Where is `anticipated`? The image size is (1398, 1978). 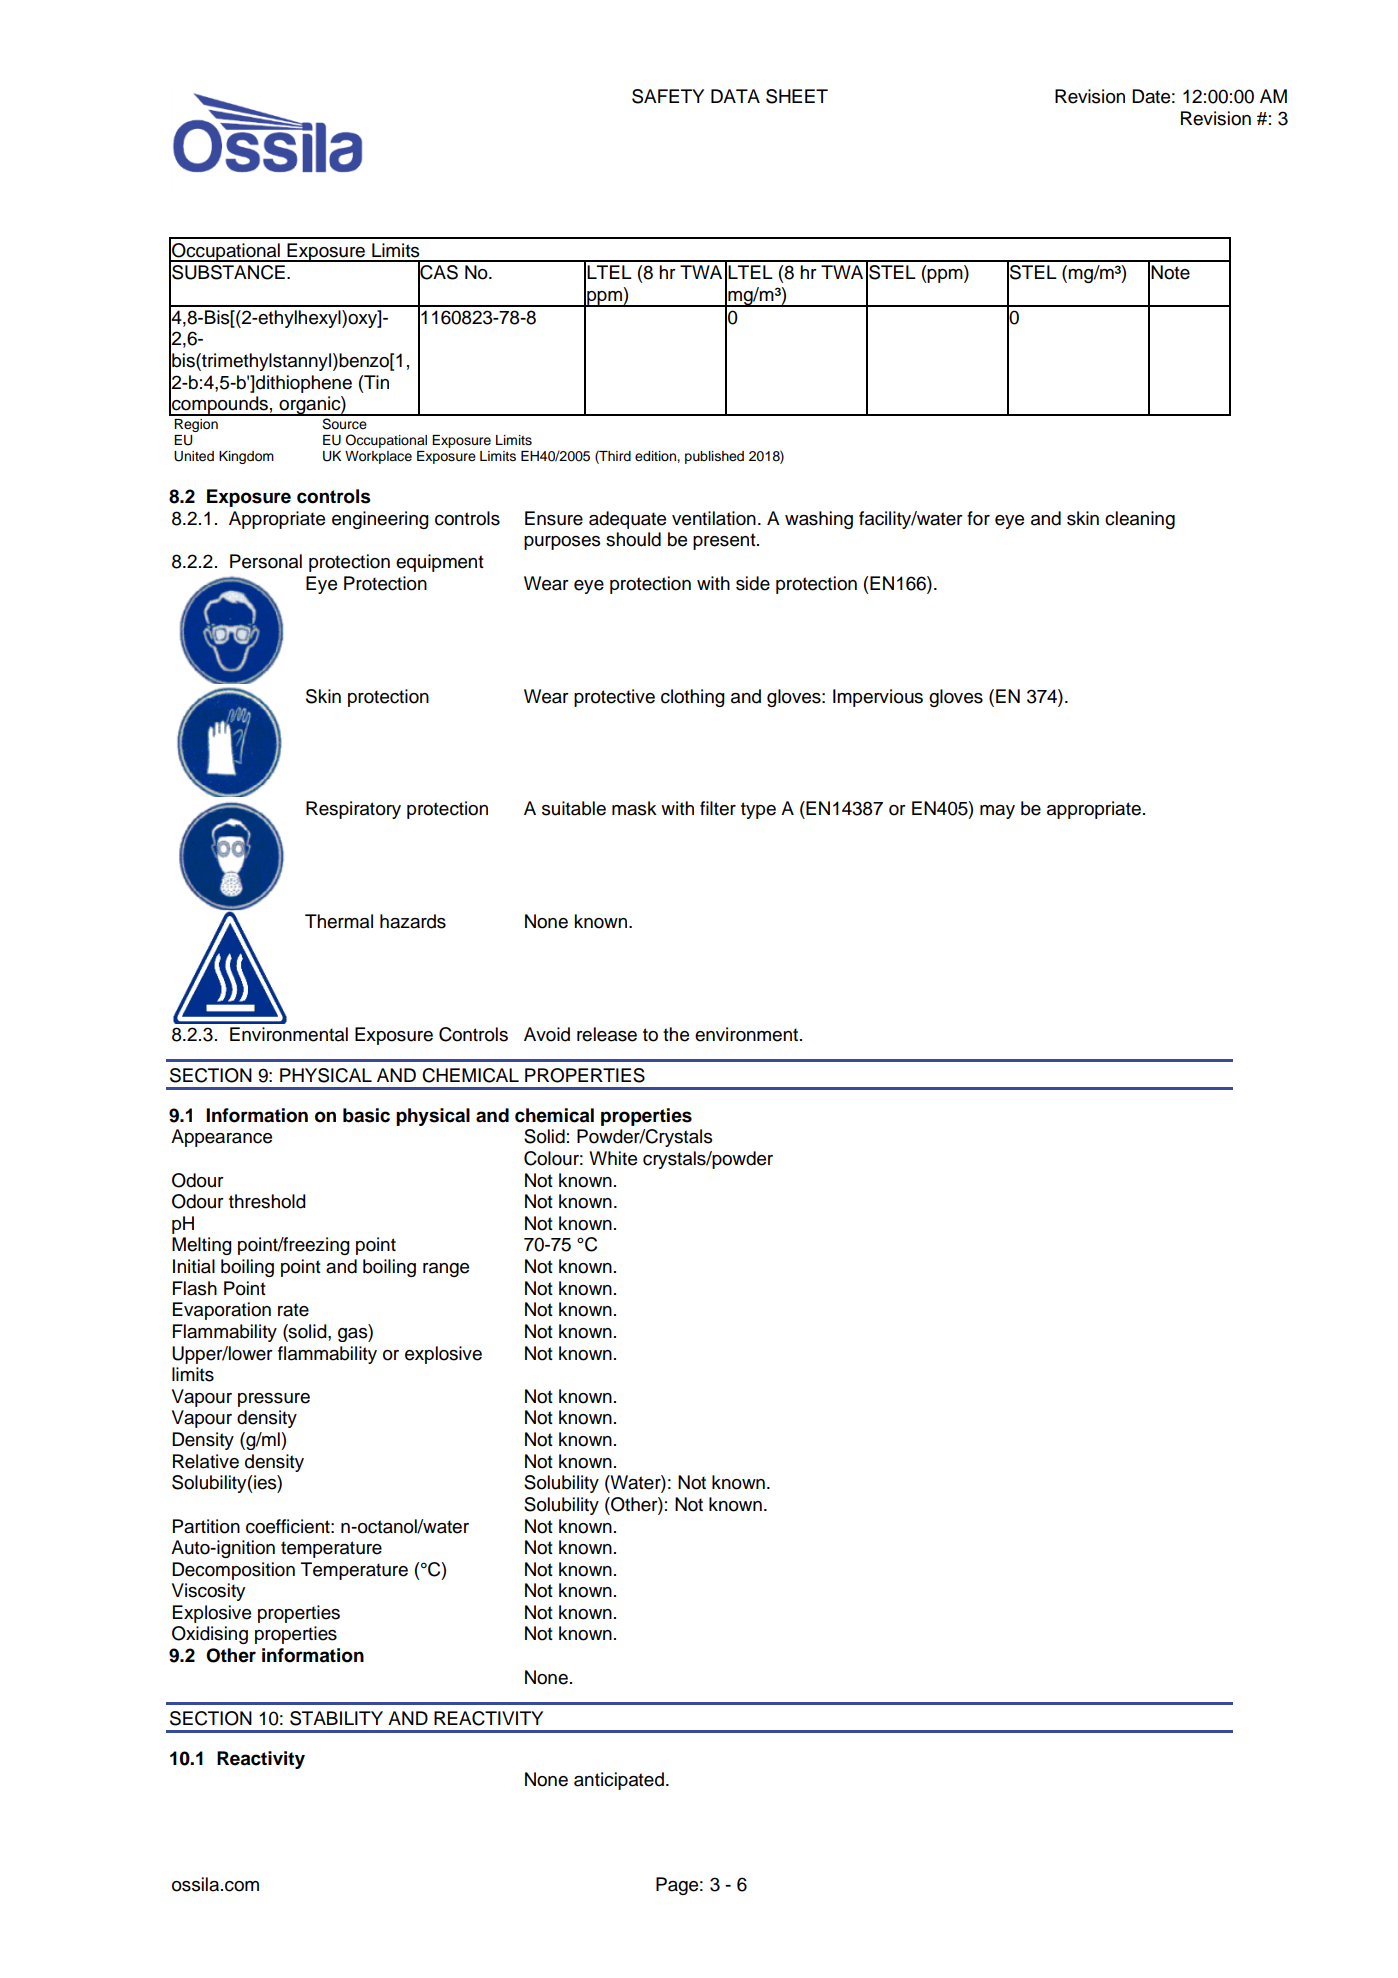 anticipated is located at coordinates (619, 1781).
